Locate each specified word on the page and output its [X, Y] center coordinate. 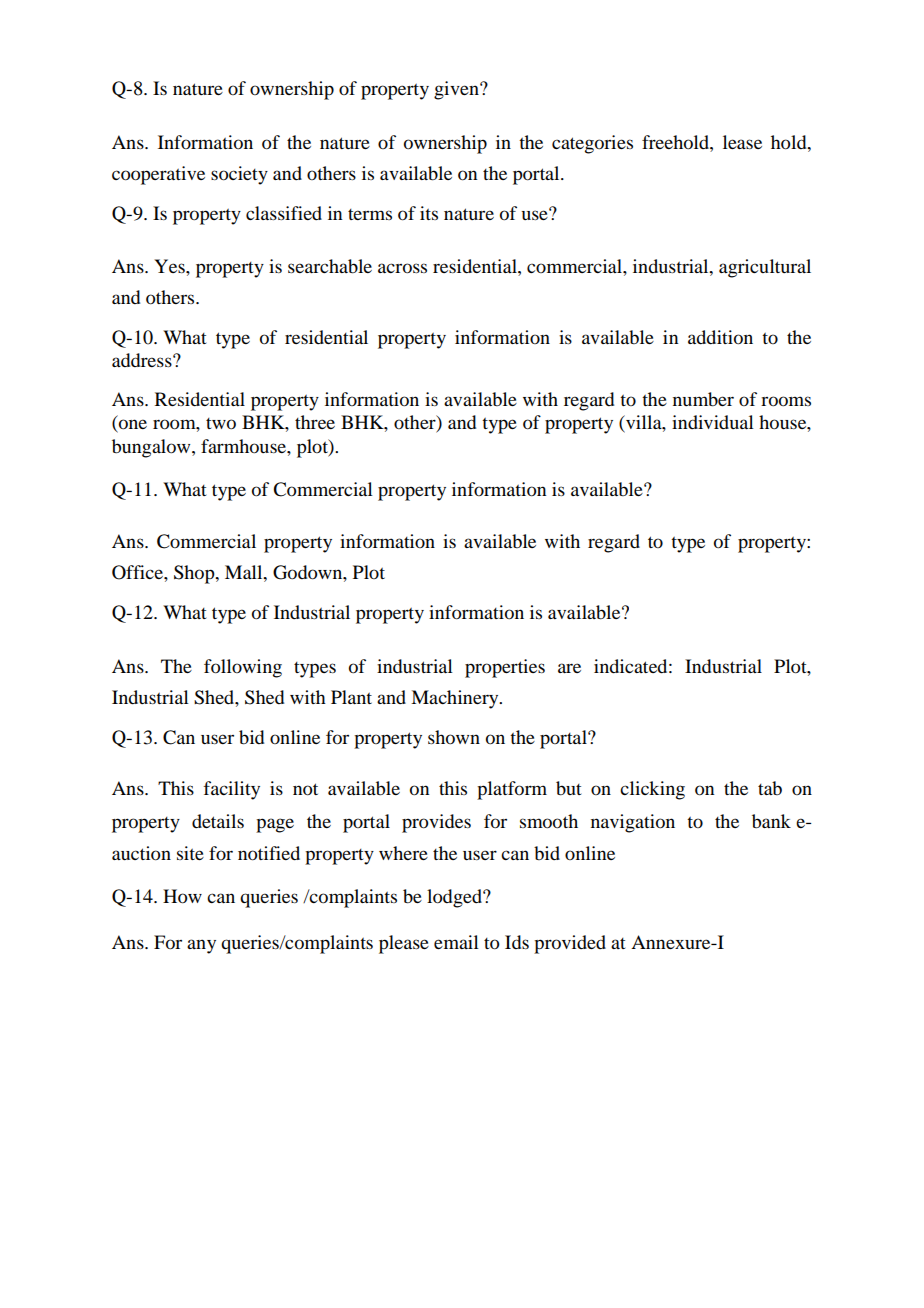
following [243, 668]
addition [720, 337]
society [239, 175]
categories [592, 144]
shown [454, 737]
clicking [652, 790]
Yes [170, 266]
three [315, 422]
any [201, 946]
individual [713, 422]
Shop [195, 574]
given [457, 90]
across [402, 268]
